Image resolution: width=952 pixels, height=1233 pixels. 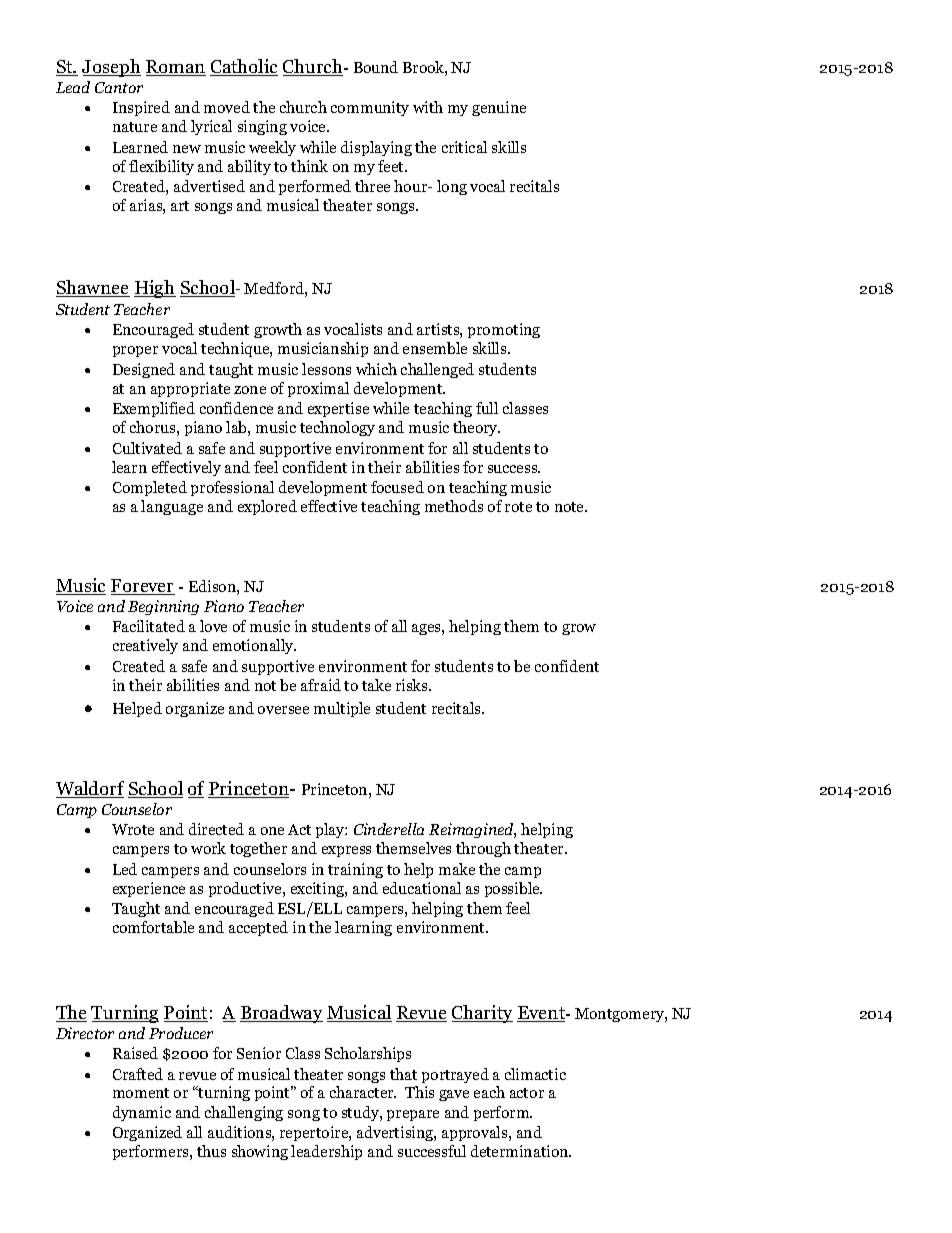 I want to click on afraid, so click(x=321, y=685).
